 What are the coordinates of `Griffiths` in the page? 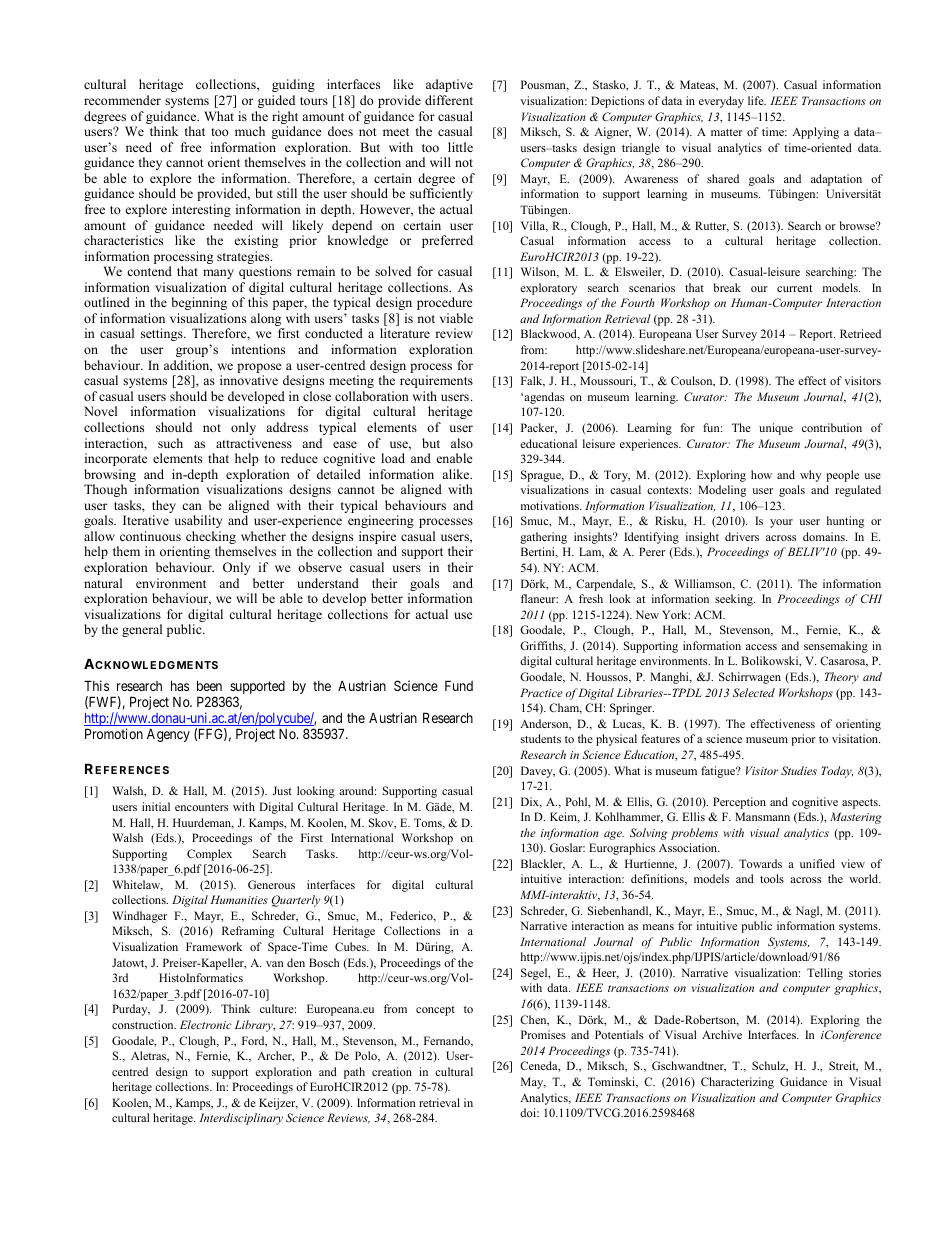 It's located at (542, 646).
